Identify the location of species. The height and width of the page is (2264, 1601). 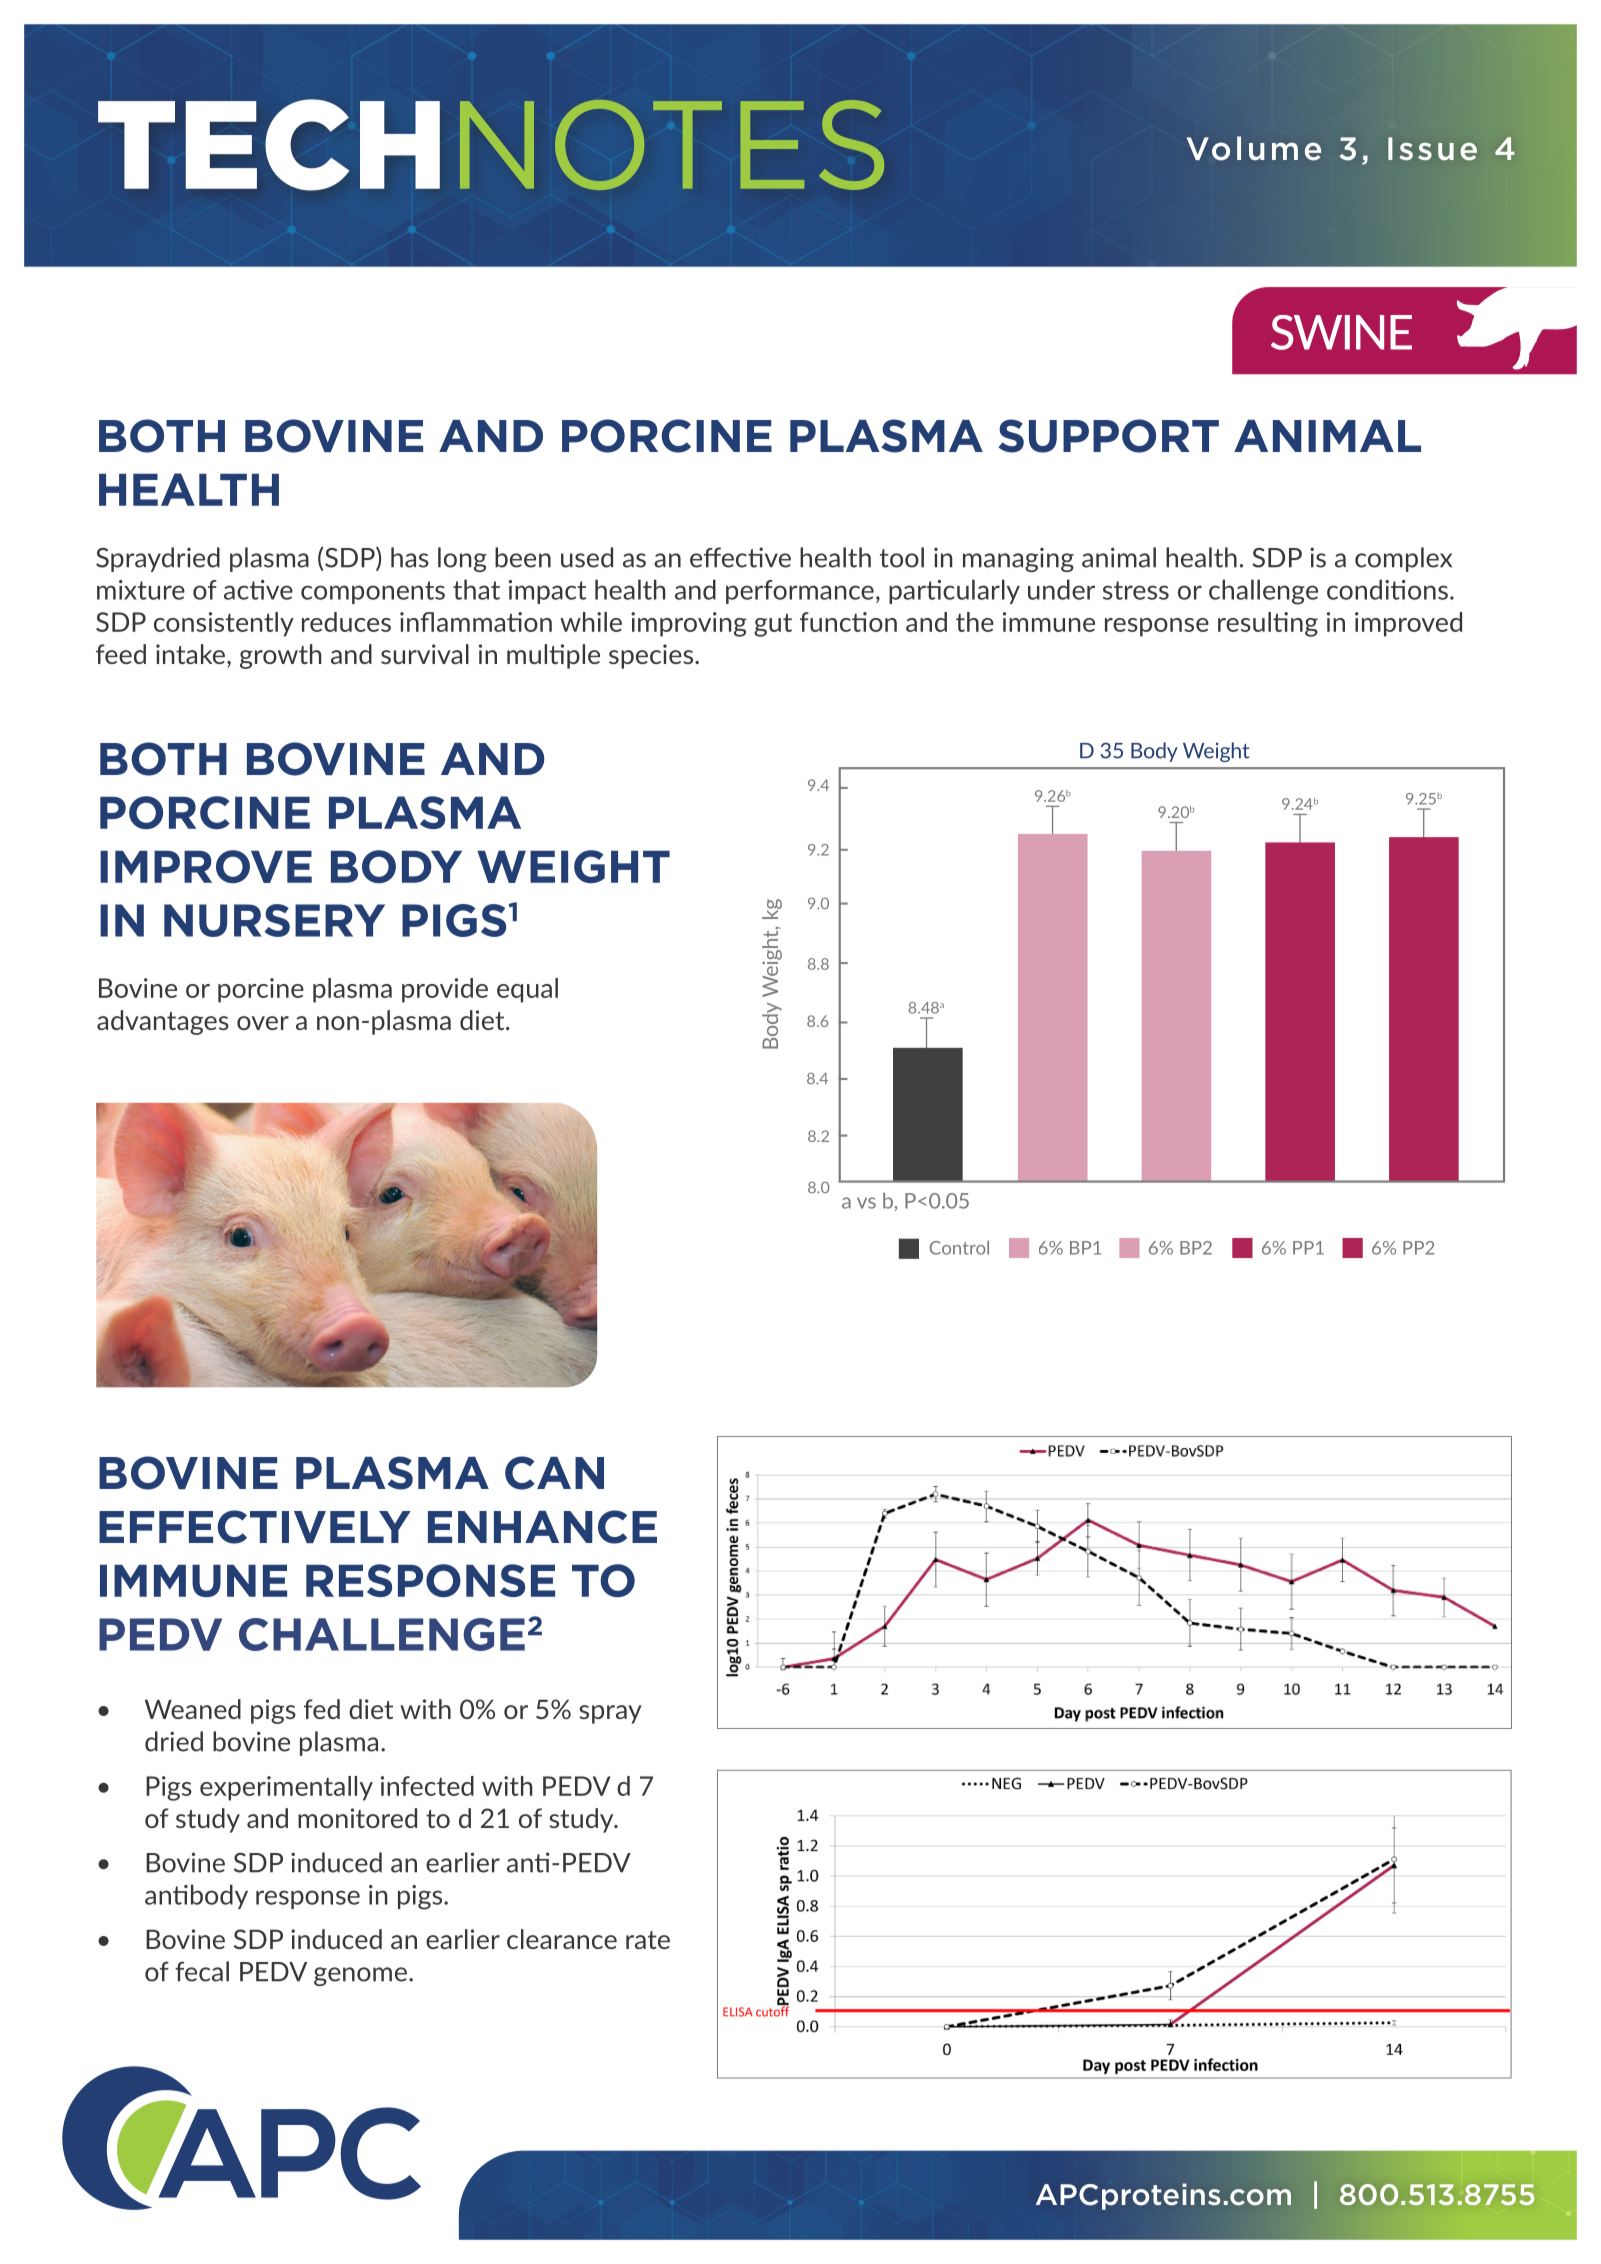
(652, 656).
